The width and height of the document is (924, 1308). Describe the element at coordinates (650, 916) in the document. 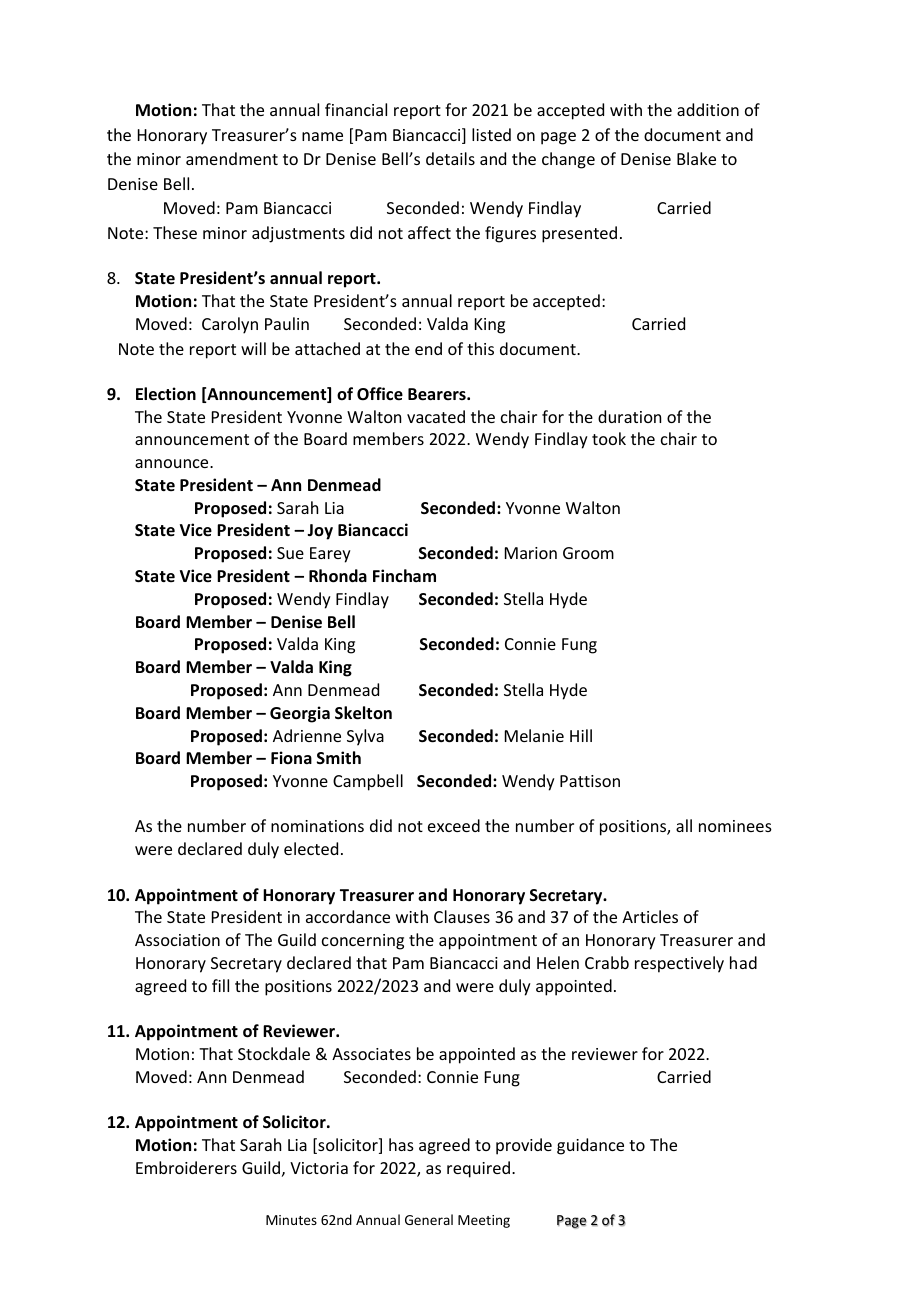

I see `Articles` at that location.
